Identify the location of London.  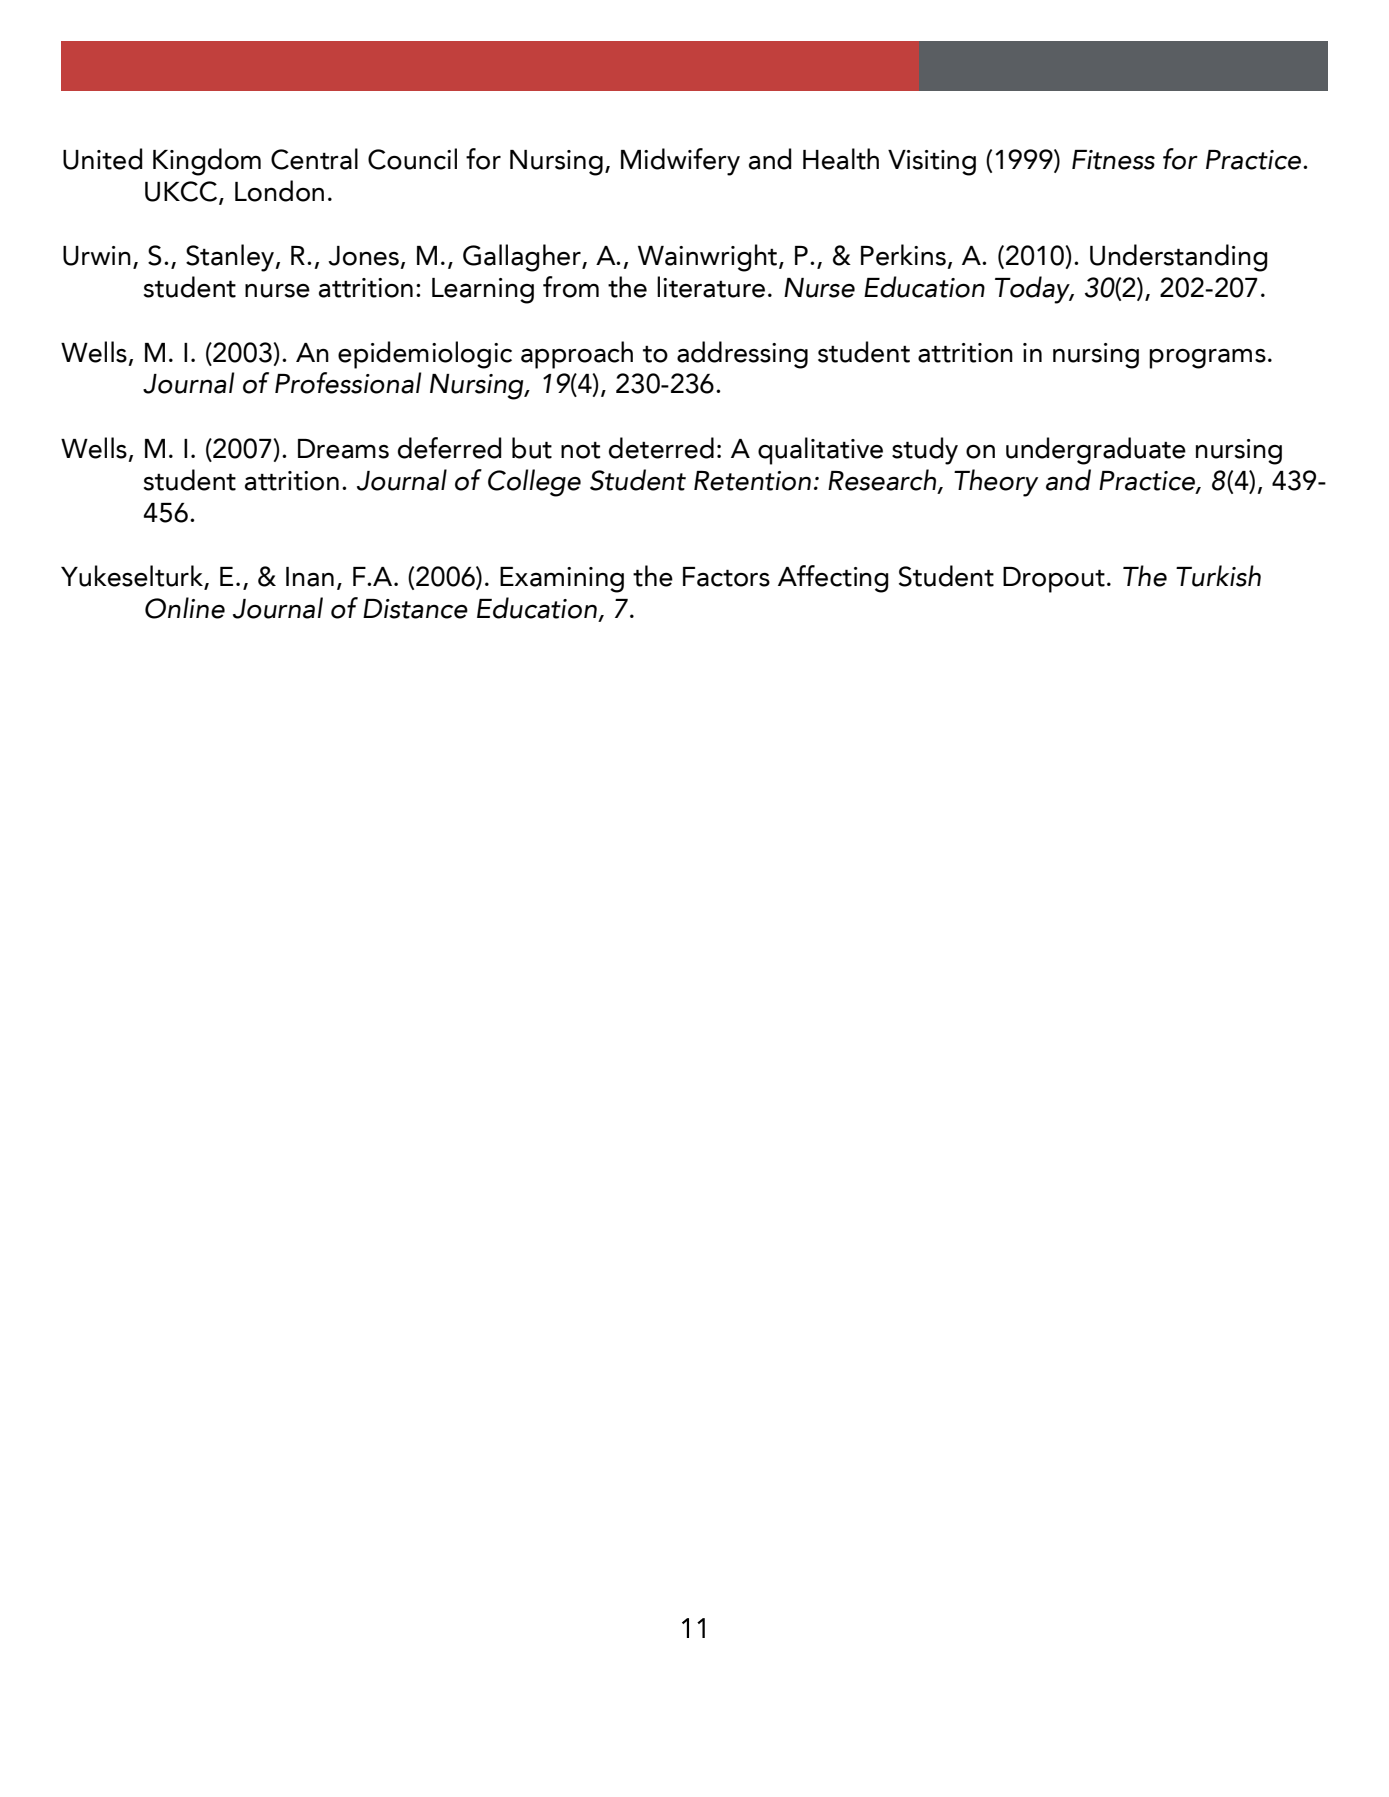
(279, 191).
